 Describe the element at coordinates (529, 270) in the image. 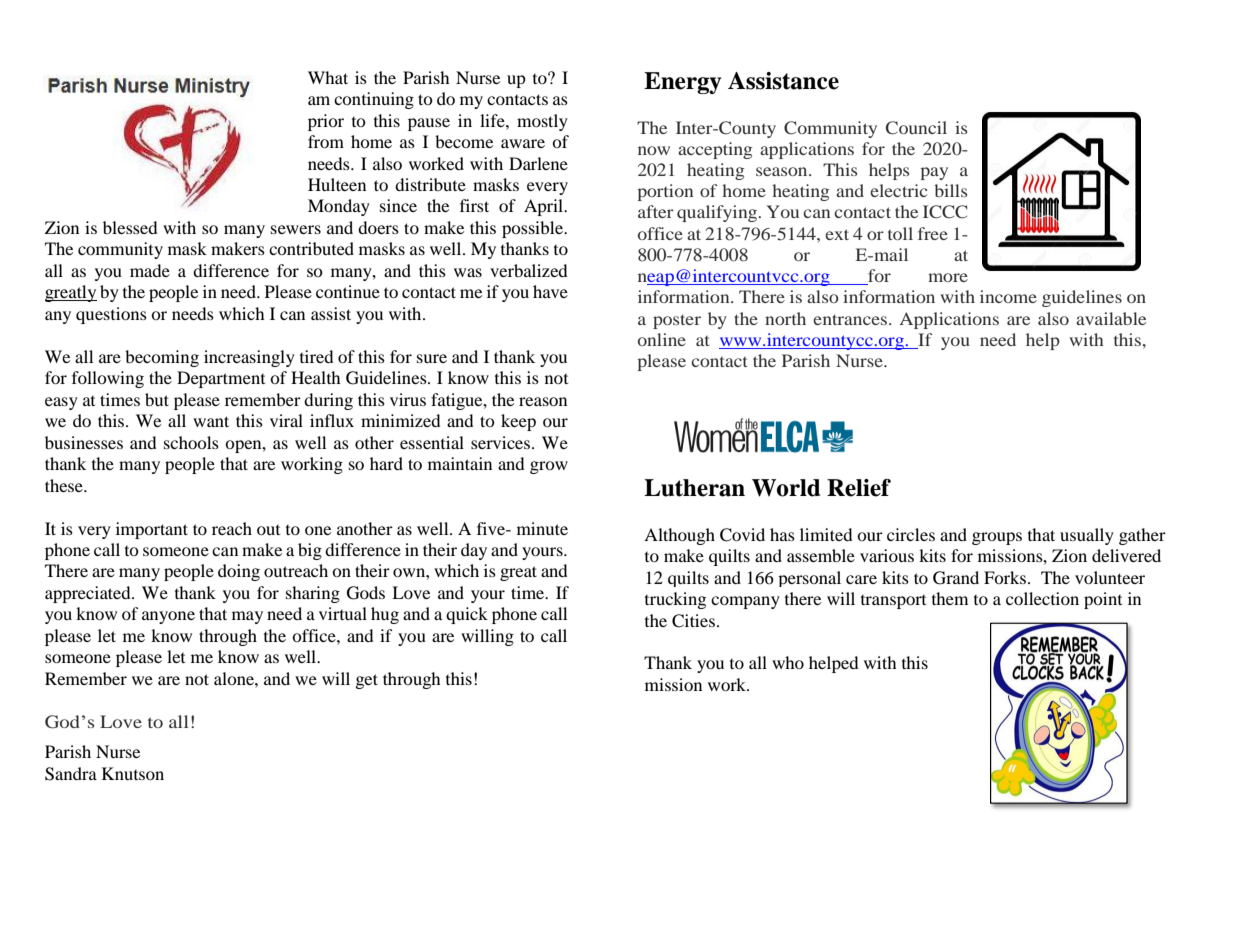

I see `verbalized` at that location.
